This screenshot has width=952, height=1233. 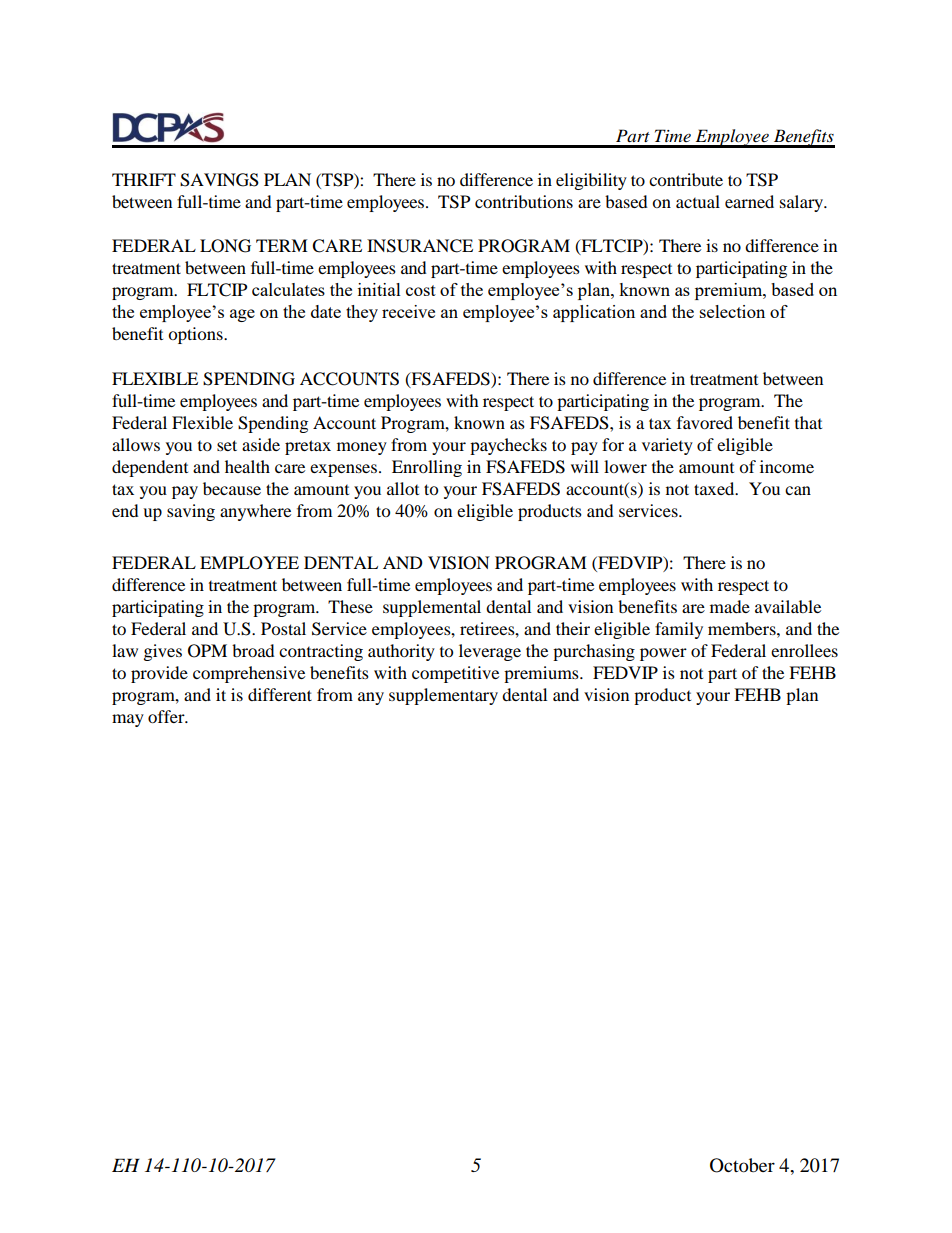 I want to click on LONG, so click(x=225, y=246).
